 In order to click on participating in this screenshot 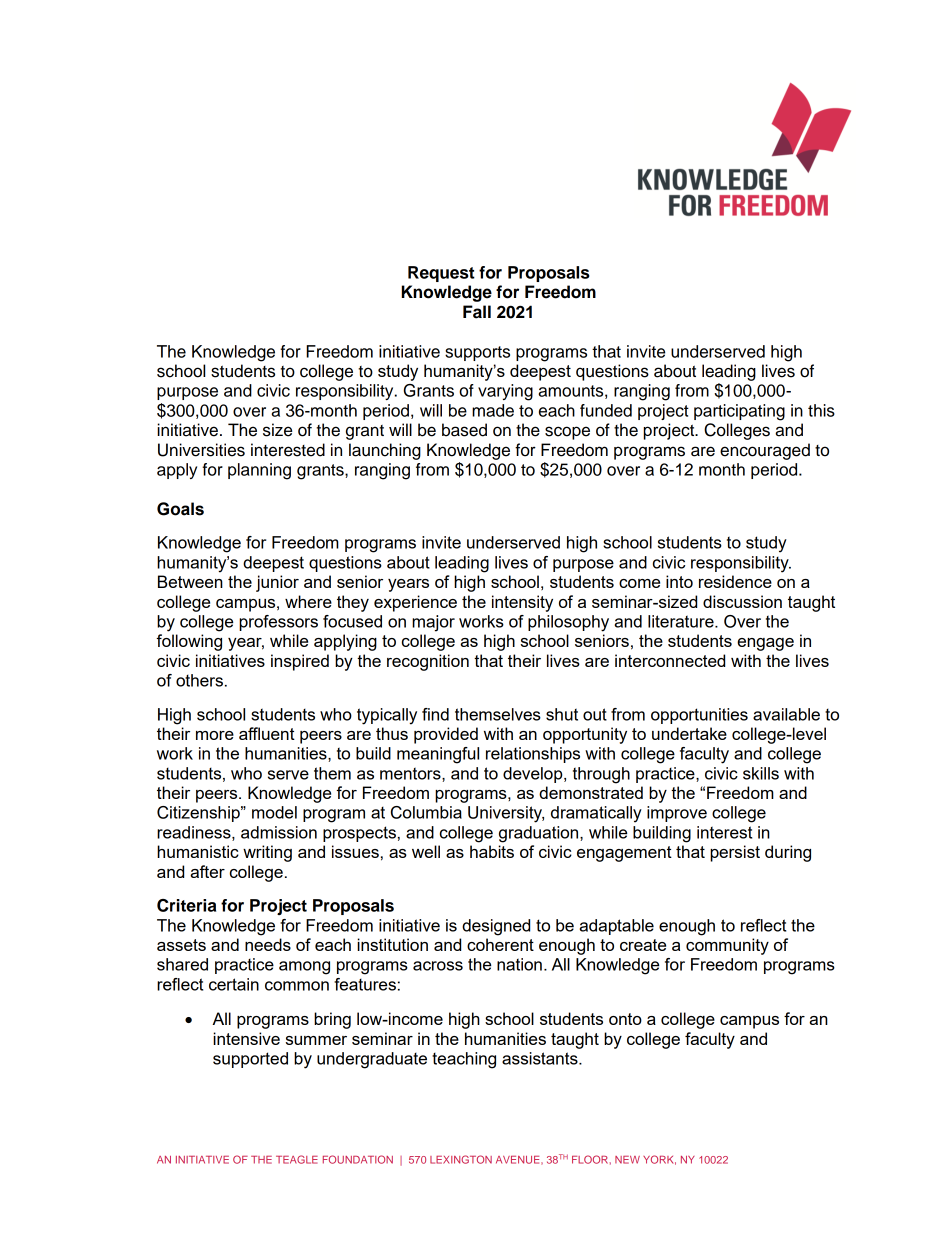, I will do `click(739, 412)`.
